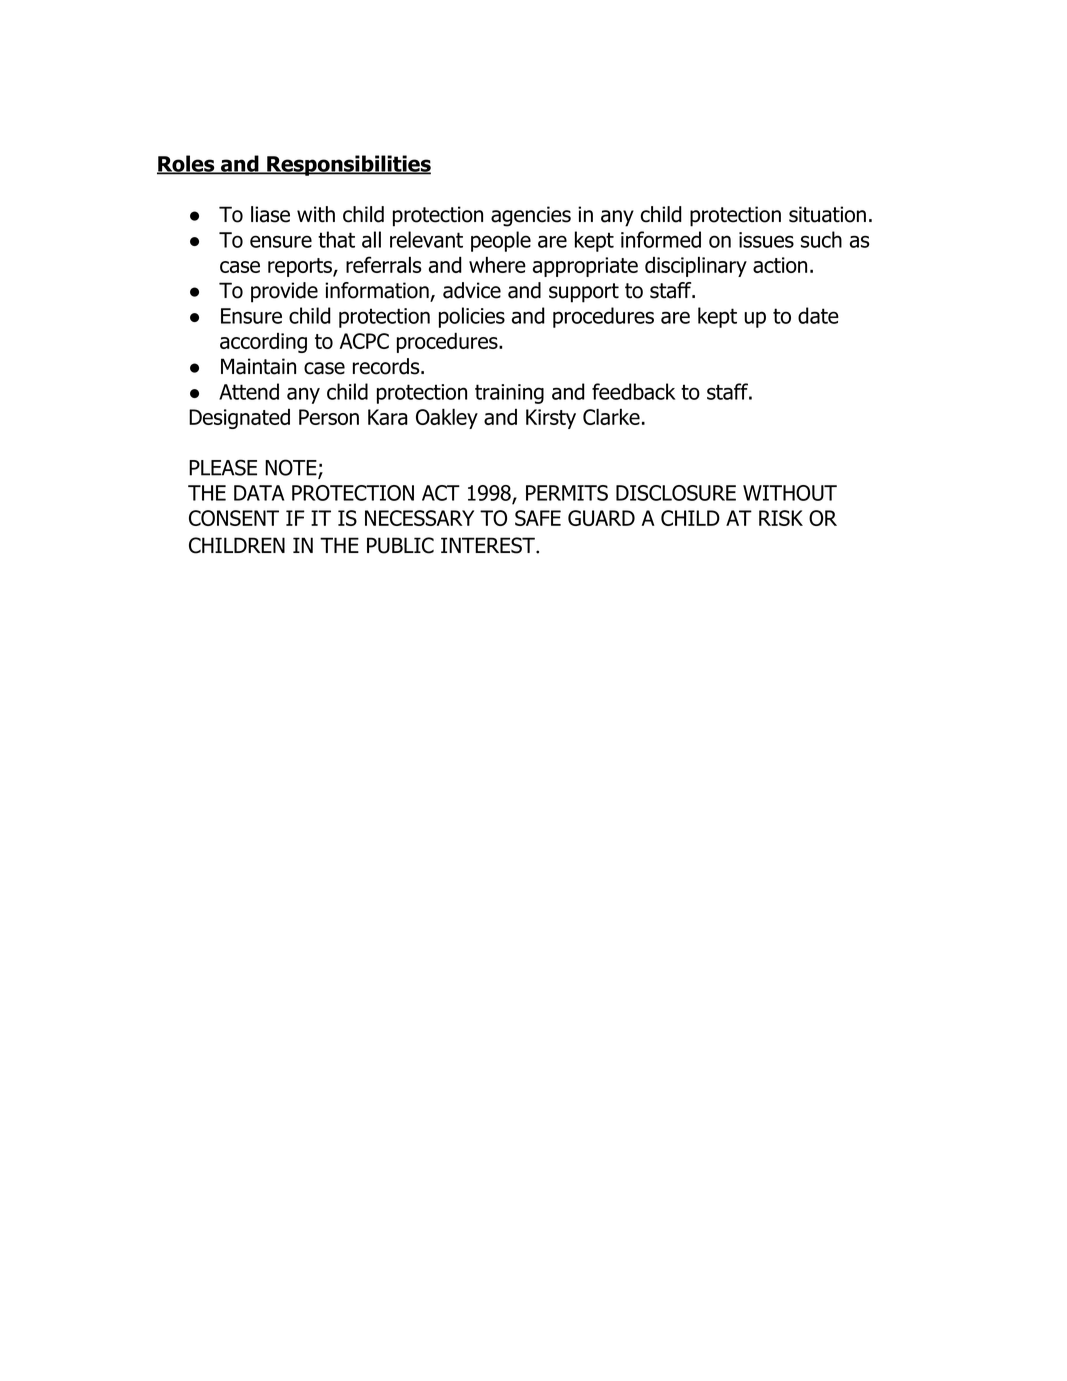  Describe the element at coordinates (611, 416) in the image. I see `Clarke` at that location.
